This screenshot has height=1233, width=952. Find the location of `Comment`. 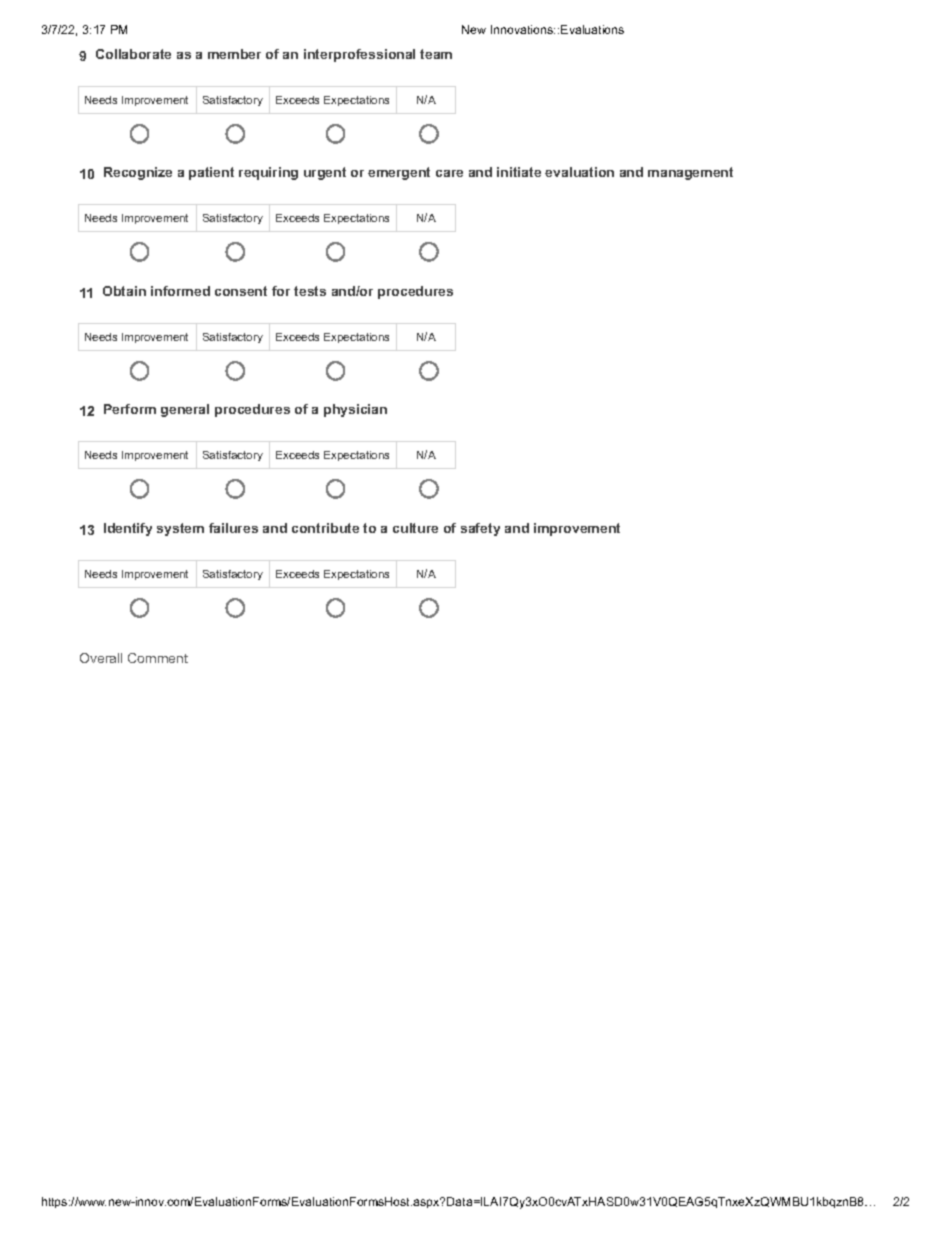

Comment is located at coordinates (158, 658).
